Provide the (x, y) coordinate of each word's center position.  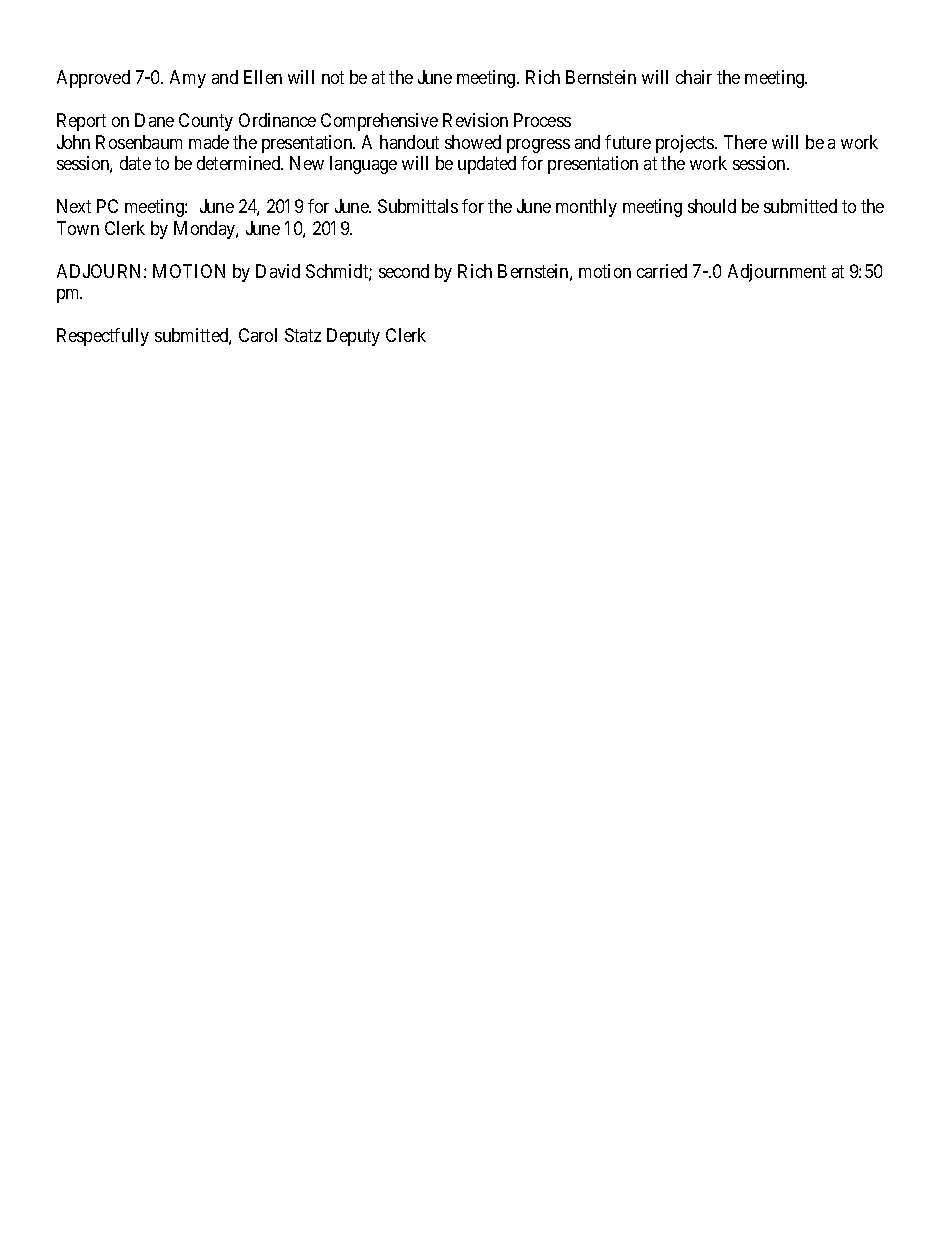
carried (662, 271)
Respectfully (103, 337)
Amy (188, 79)
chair (694, 77)
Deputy (353, 337)
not (333, 77)
